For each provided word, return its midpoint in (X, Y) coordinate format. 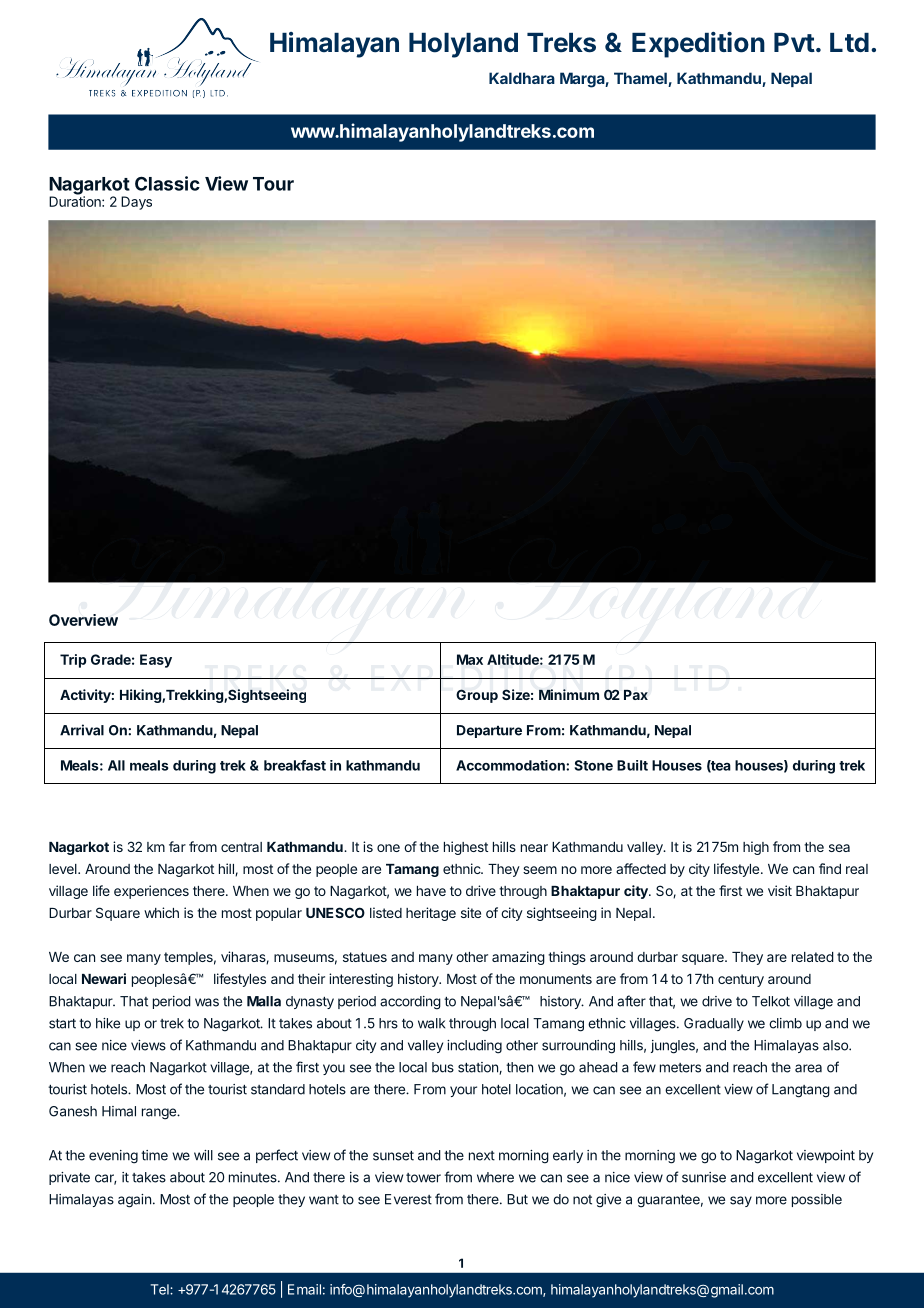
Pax (636, 695)
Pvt (794, 42)
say (741, 1201)
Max (470, 659)
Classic (167, 183)
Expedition (698, 45)
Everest (408, 1199)
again (134, 1201)
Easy (156, 661)
